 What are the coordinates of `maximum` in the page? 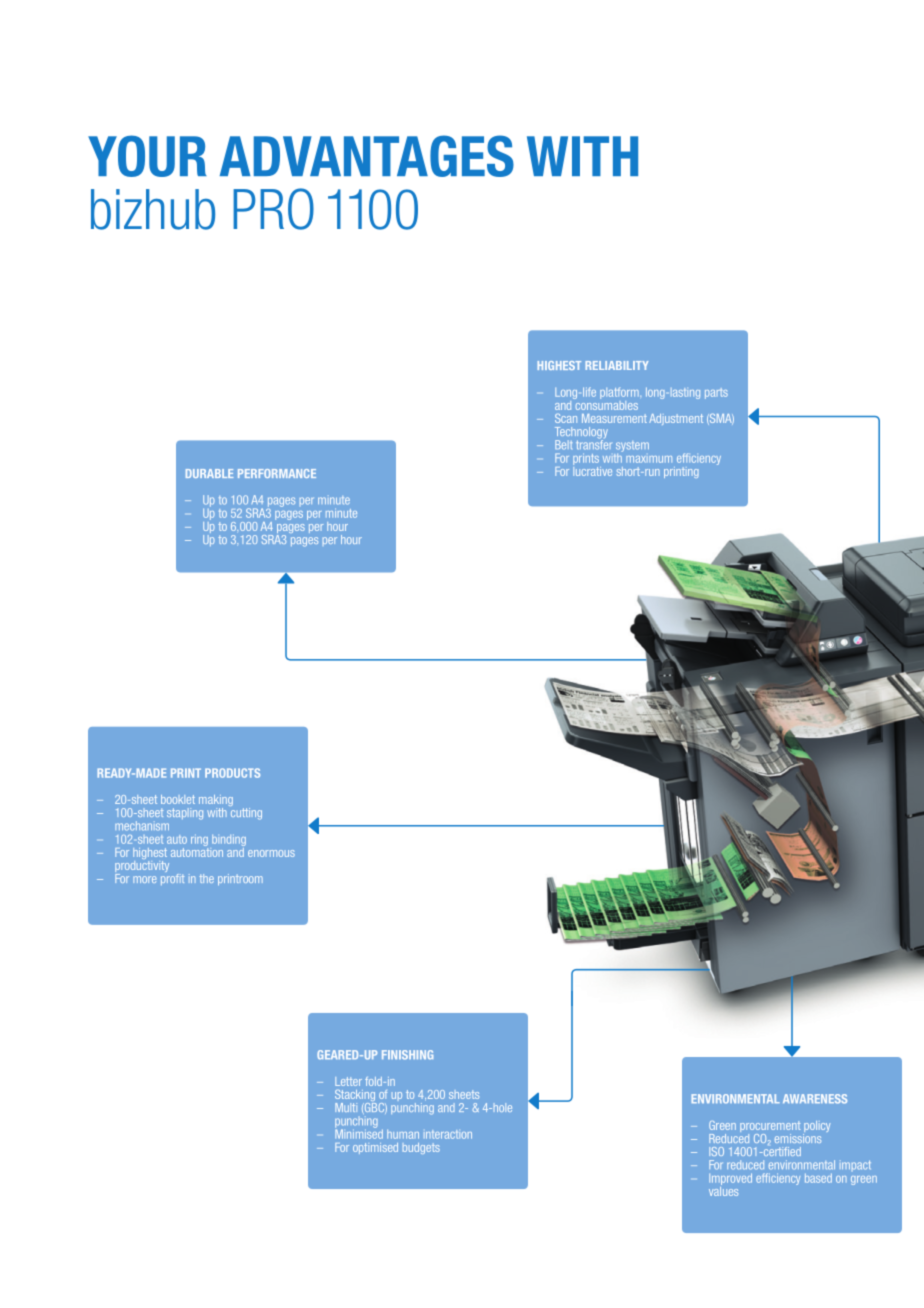 It's located at (649, 459).
